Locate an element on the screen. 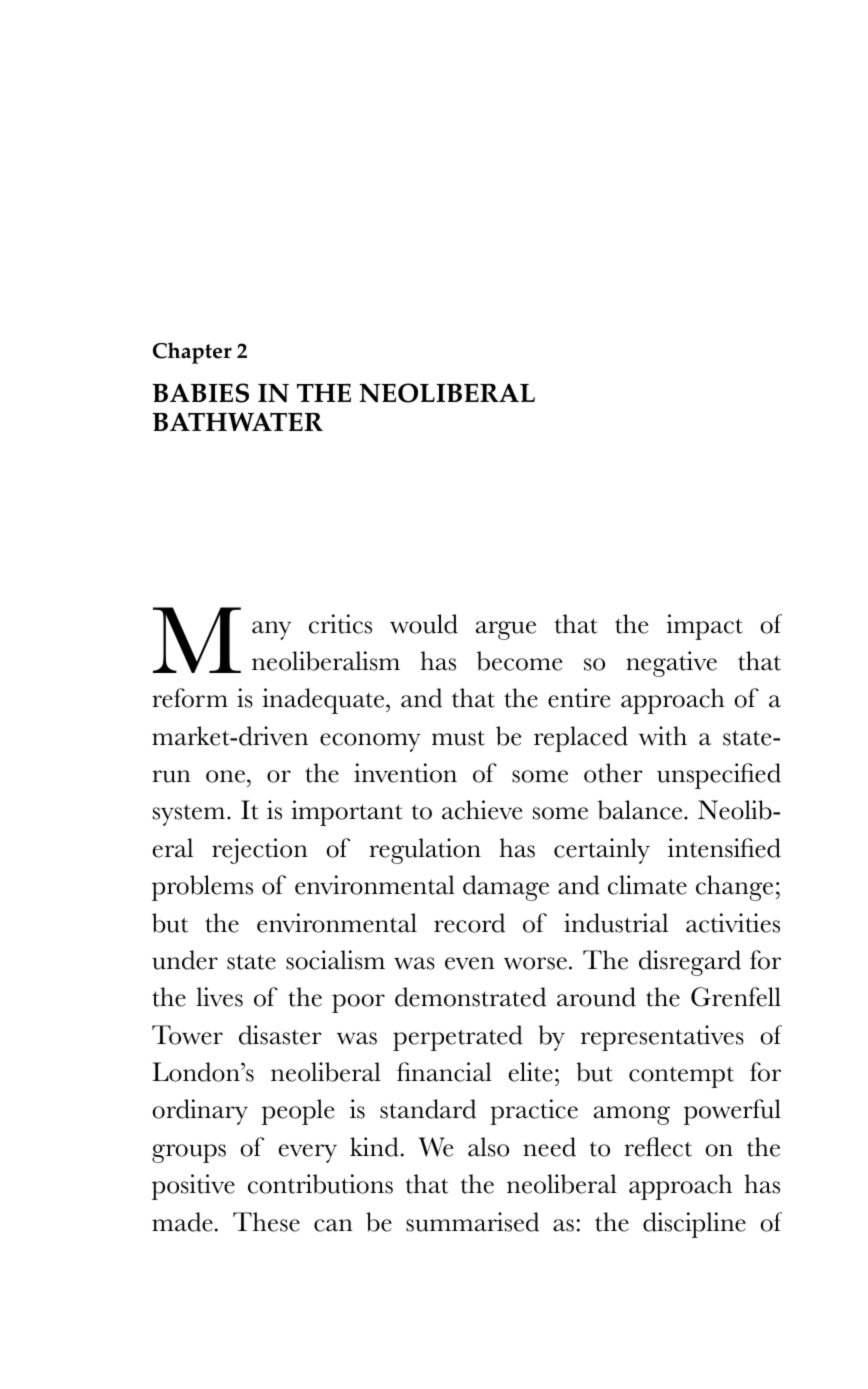 The image size is (868, 1389). These is located at coordinates (266, 1222).
